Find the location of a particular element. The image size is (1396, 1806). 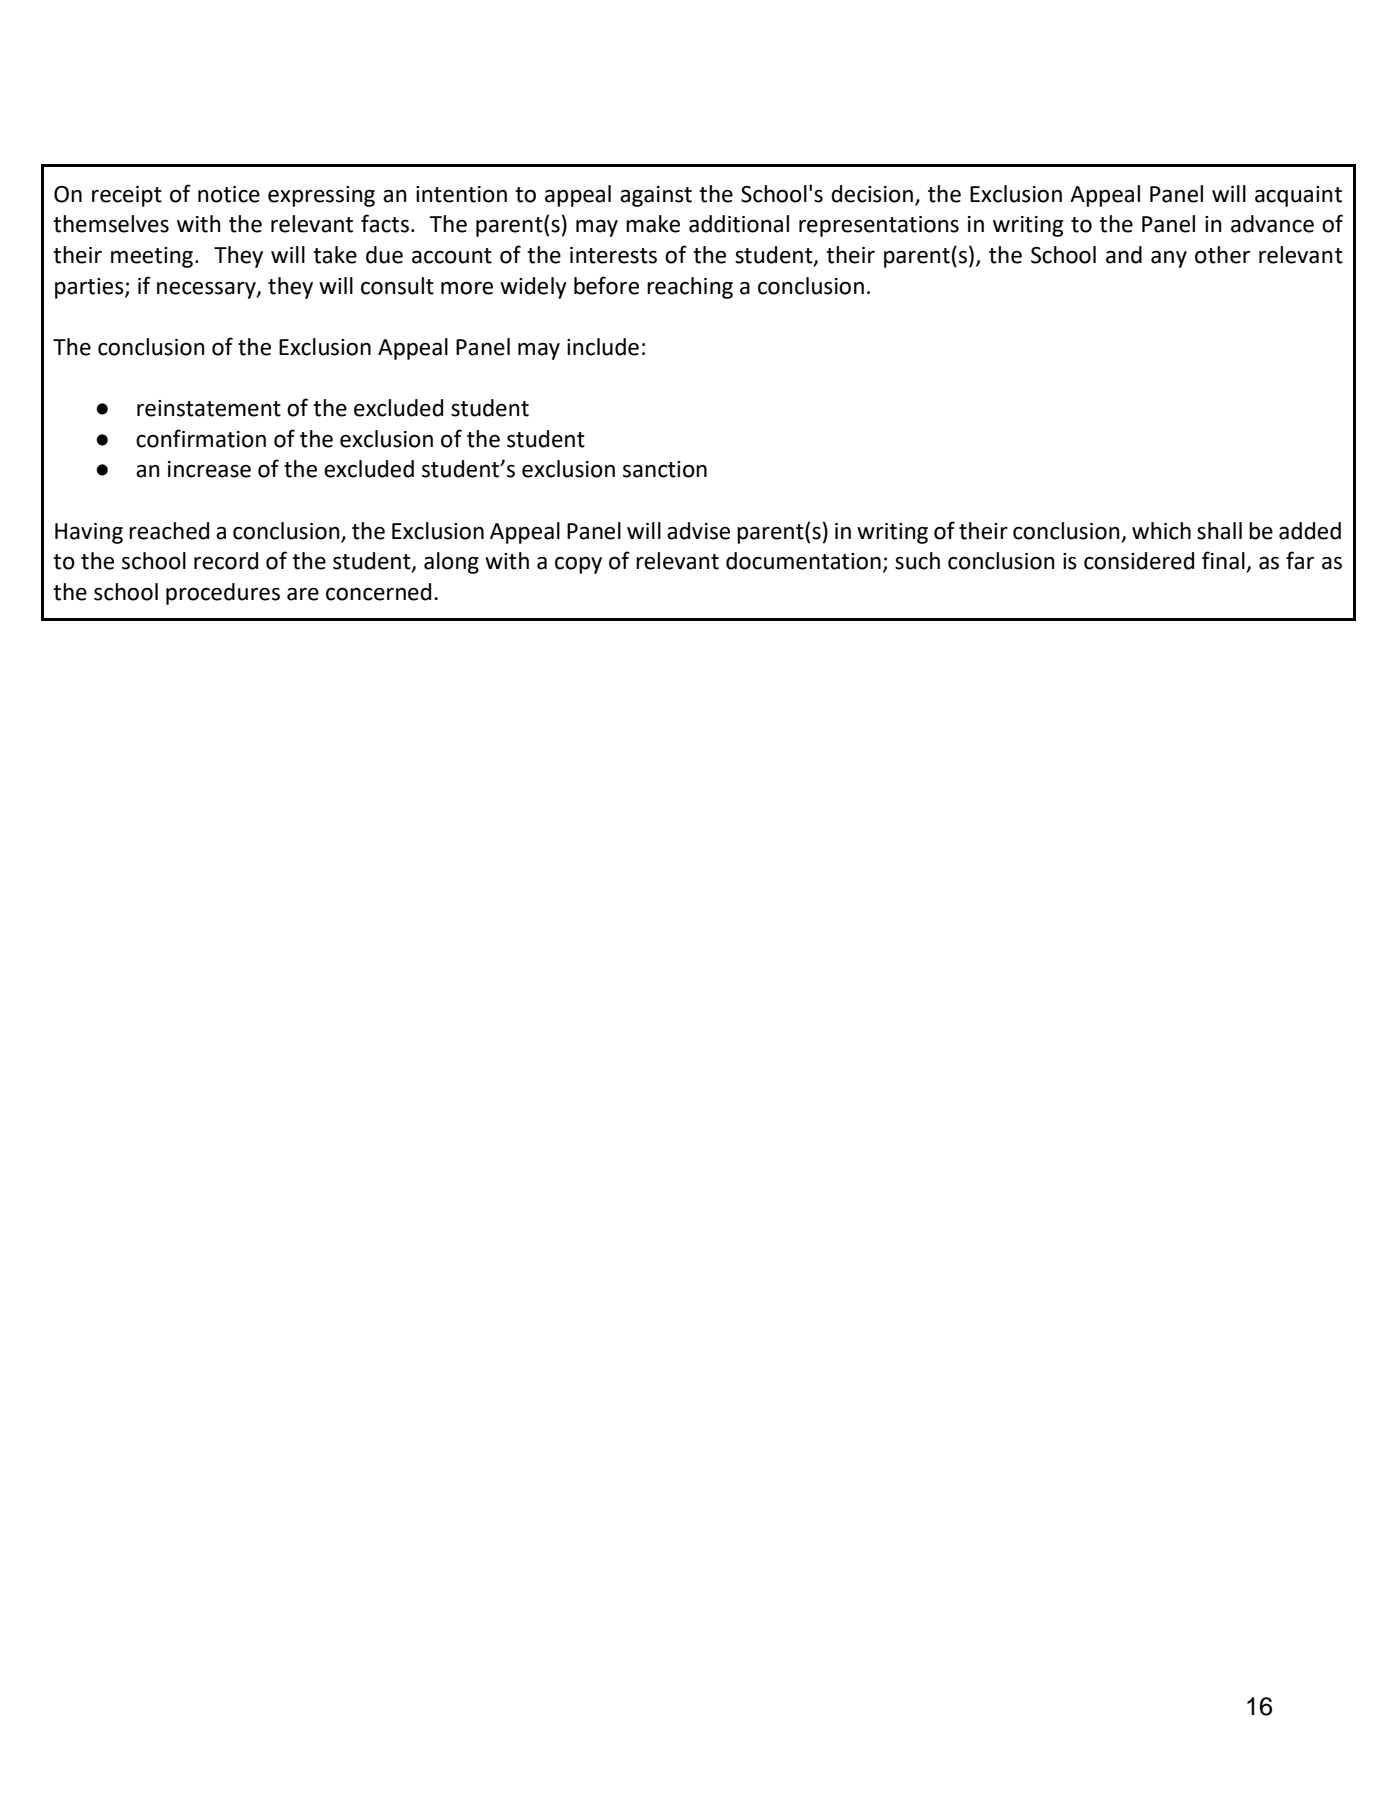

reinstatement is located at coordinates (209, 408).
